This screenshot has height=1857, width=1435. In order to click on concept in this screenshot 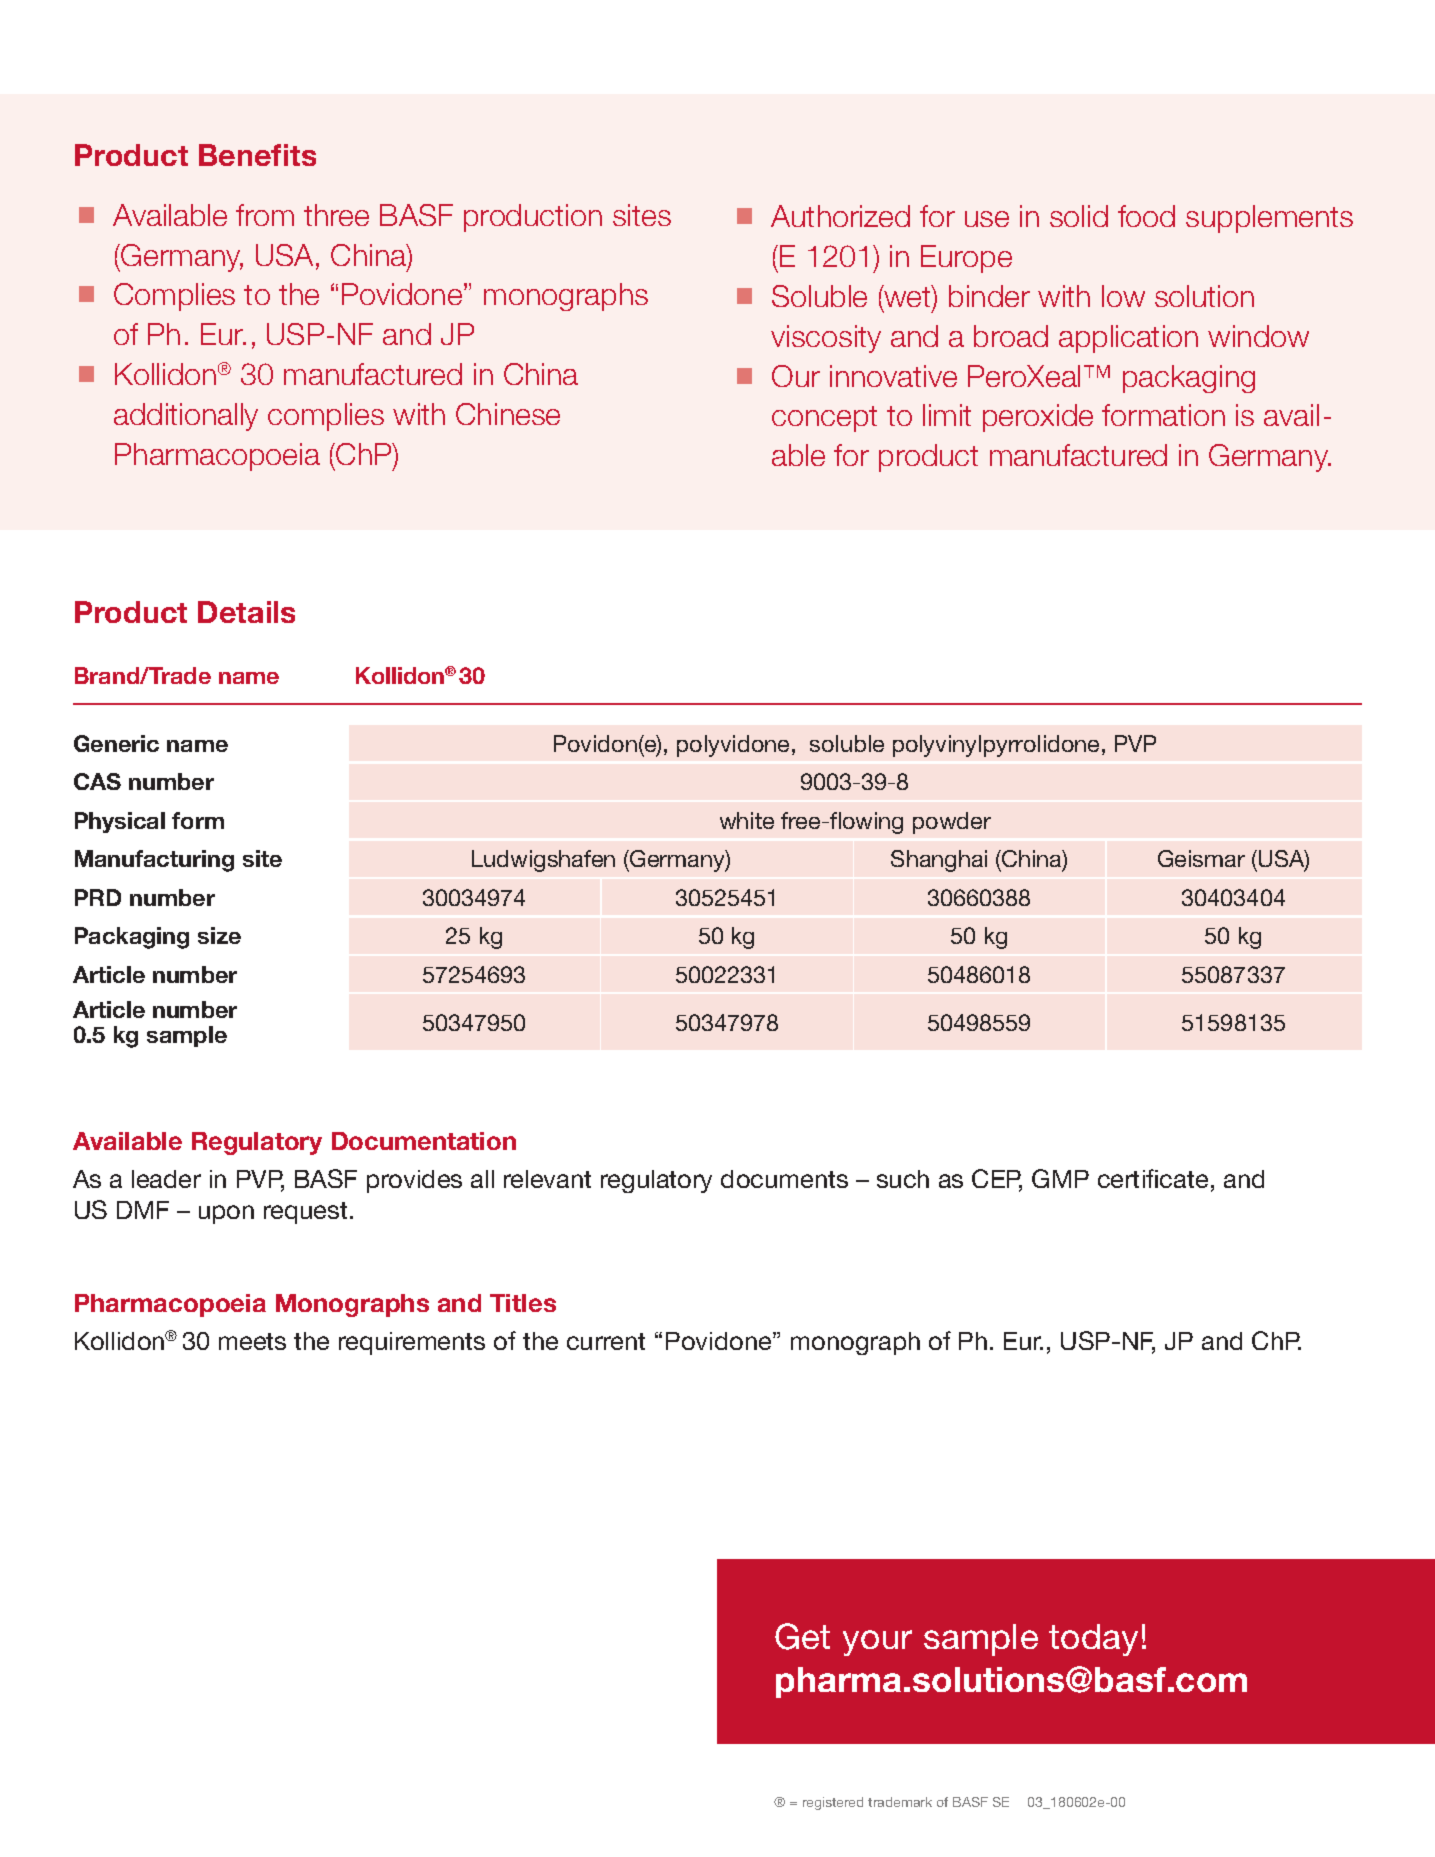, I will do `click(824, 419)`.
